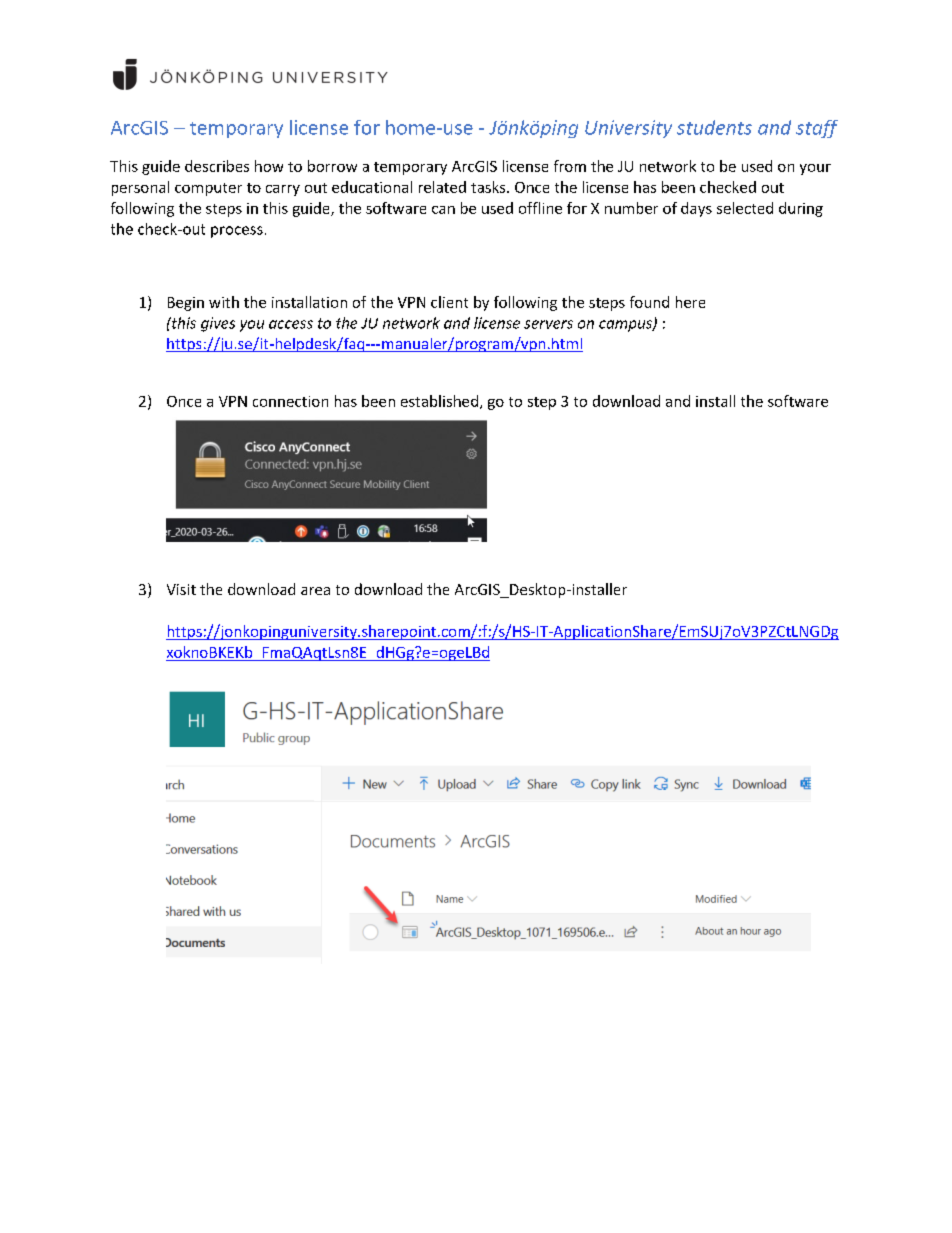 The height and width of the image is (1233, 952). What do you see at coordinates (714, 127) in the image?
I see `students` at bounding box center [714, 127].
